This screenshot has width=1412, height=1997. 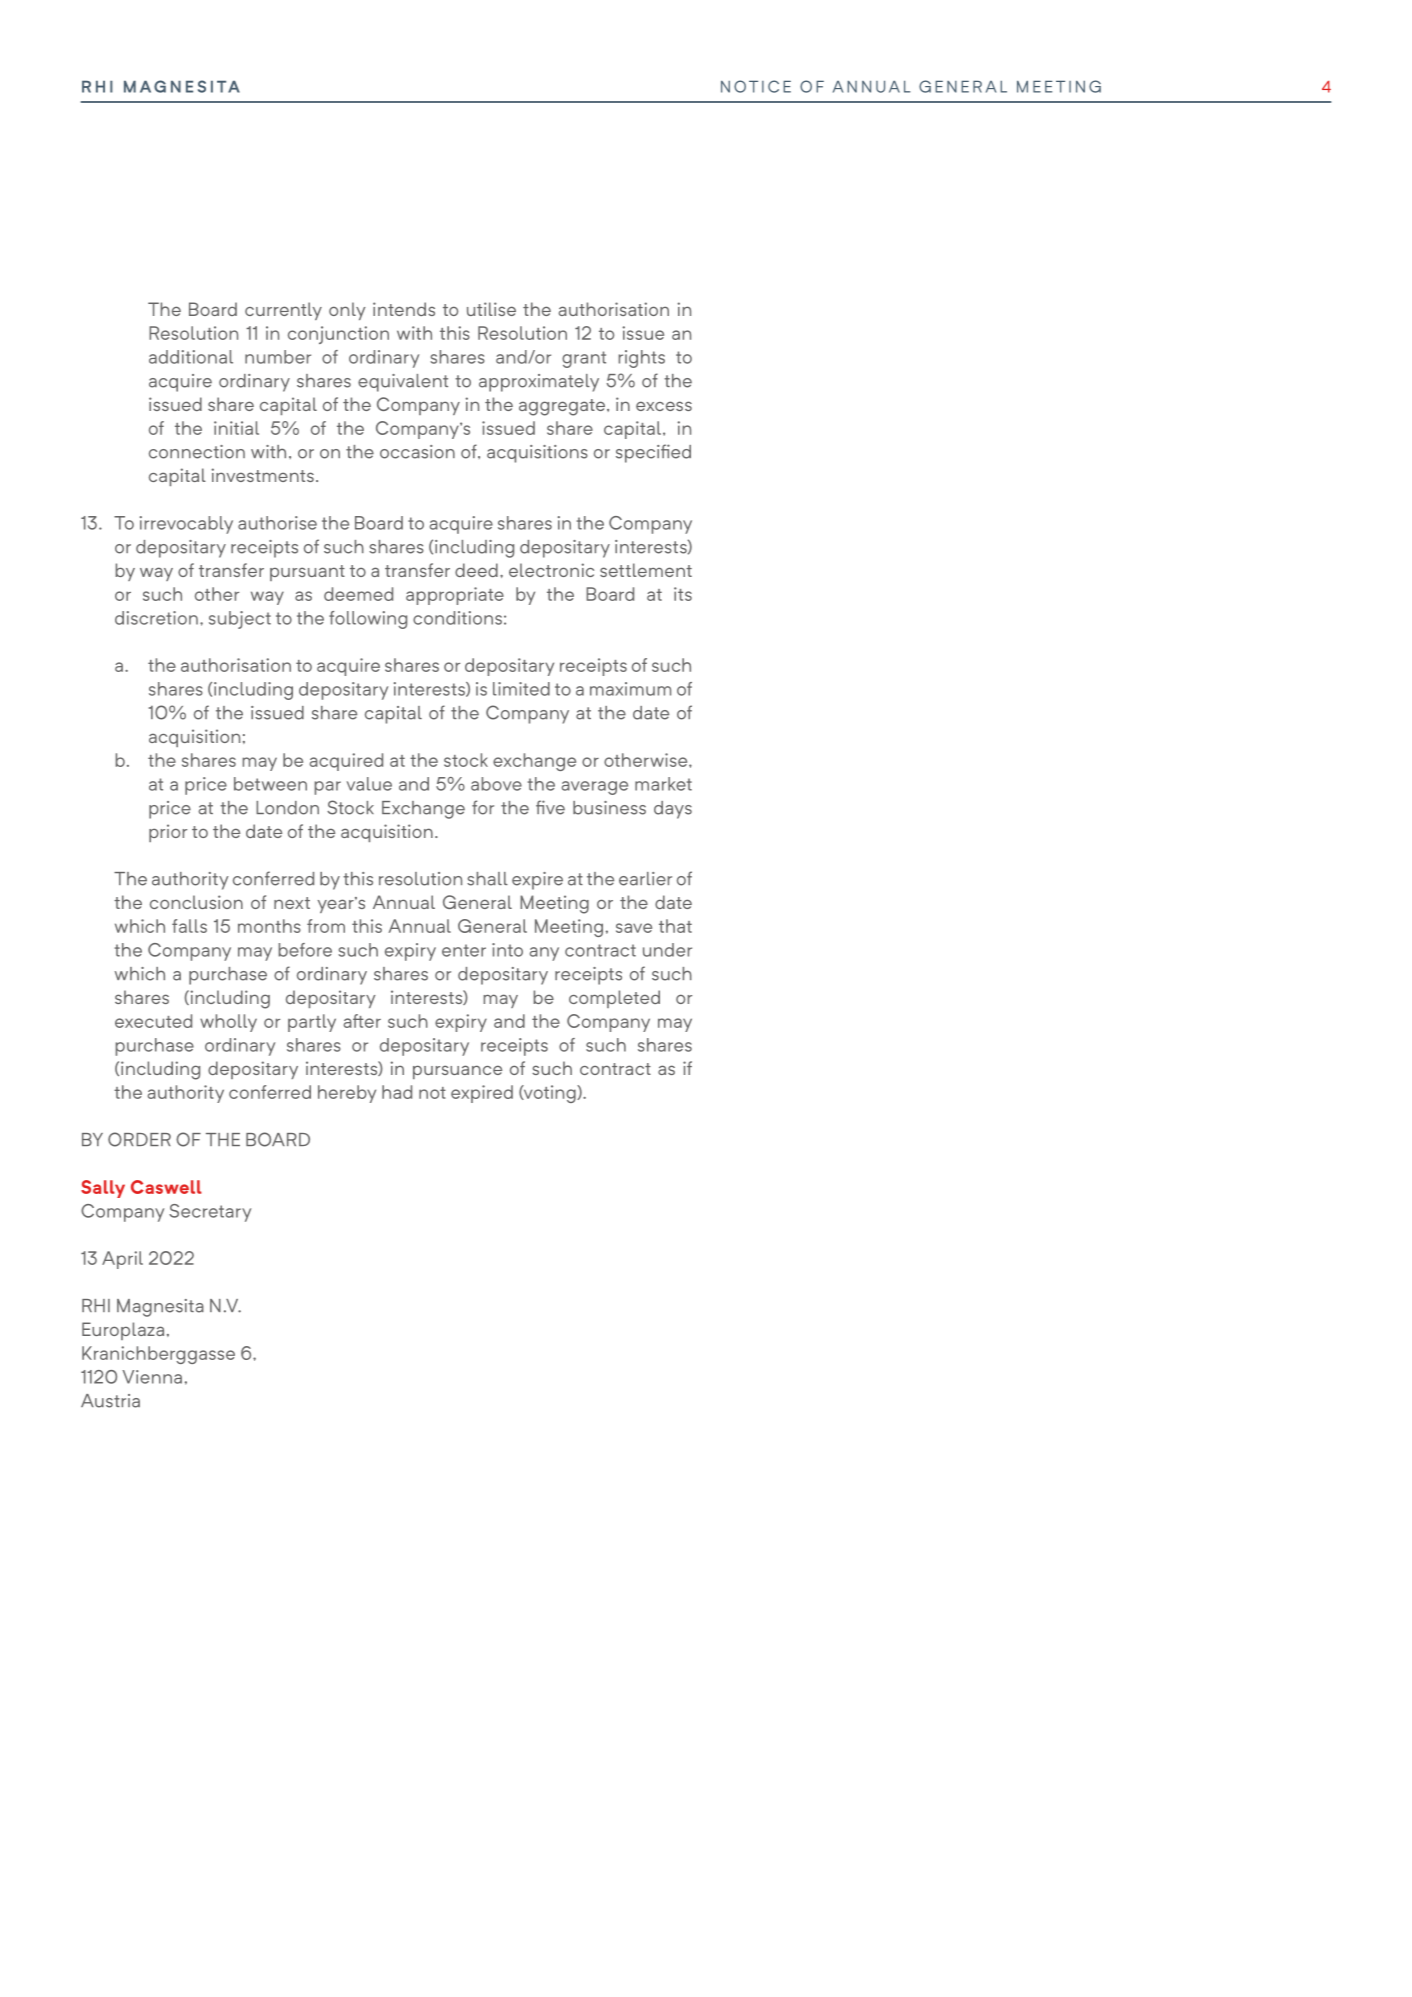 What do you see at coordinates (404, 309) in the screenshot?
I see `intends` at bounding box center [404, 309].
